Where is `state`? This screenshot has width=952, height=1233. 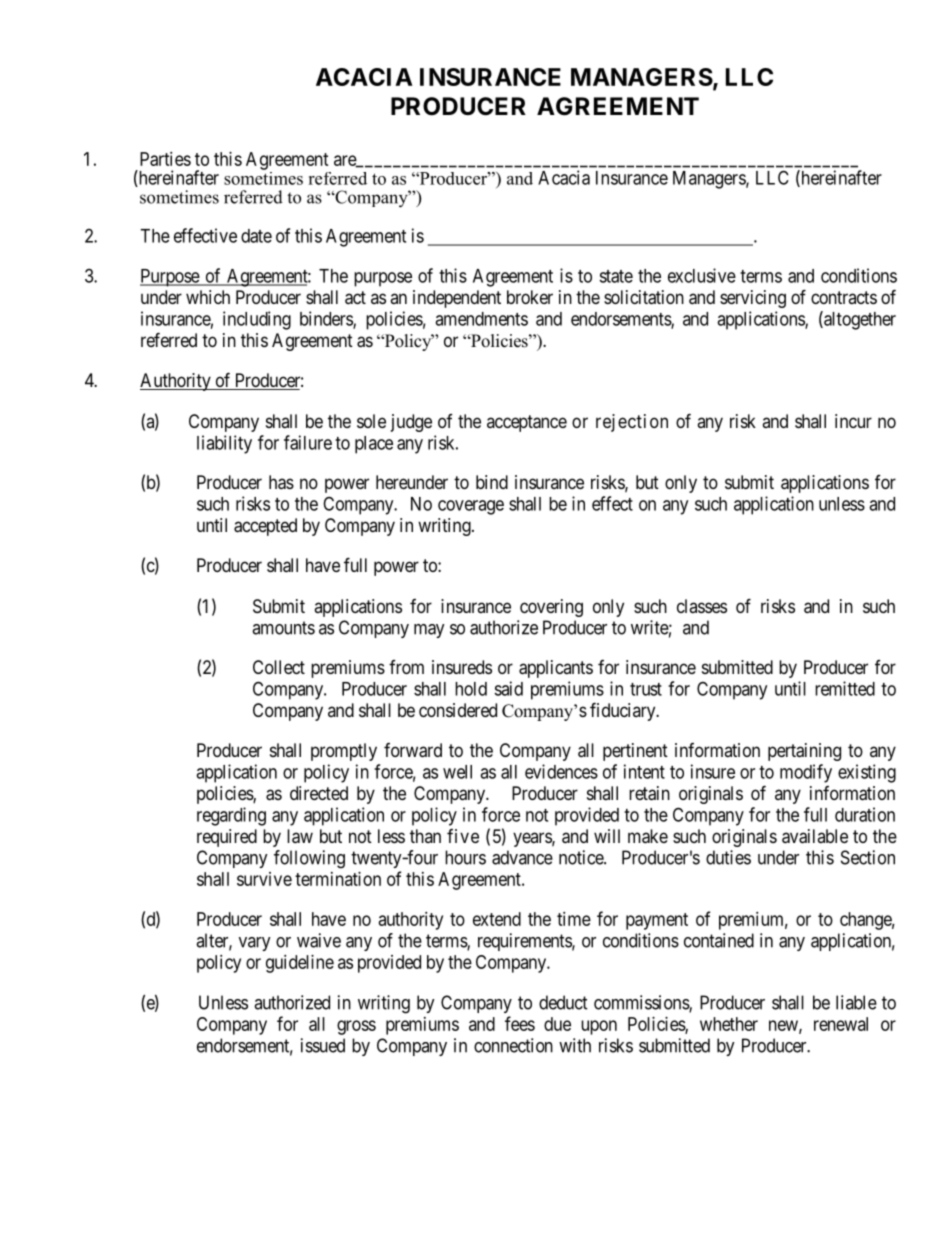 state is located at coordinates (616, 276).
